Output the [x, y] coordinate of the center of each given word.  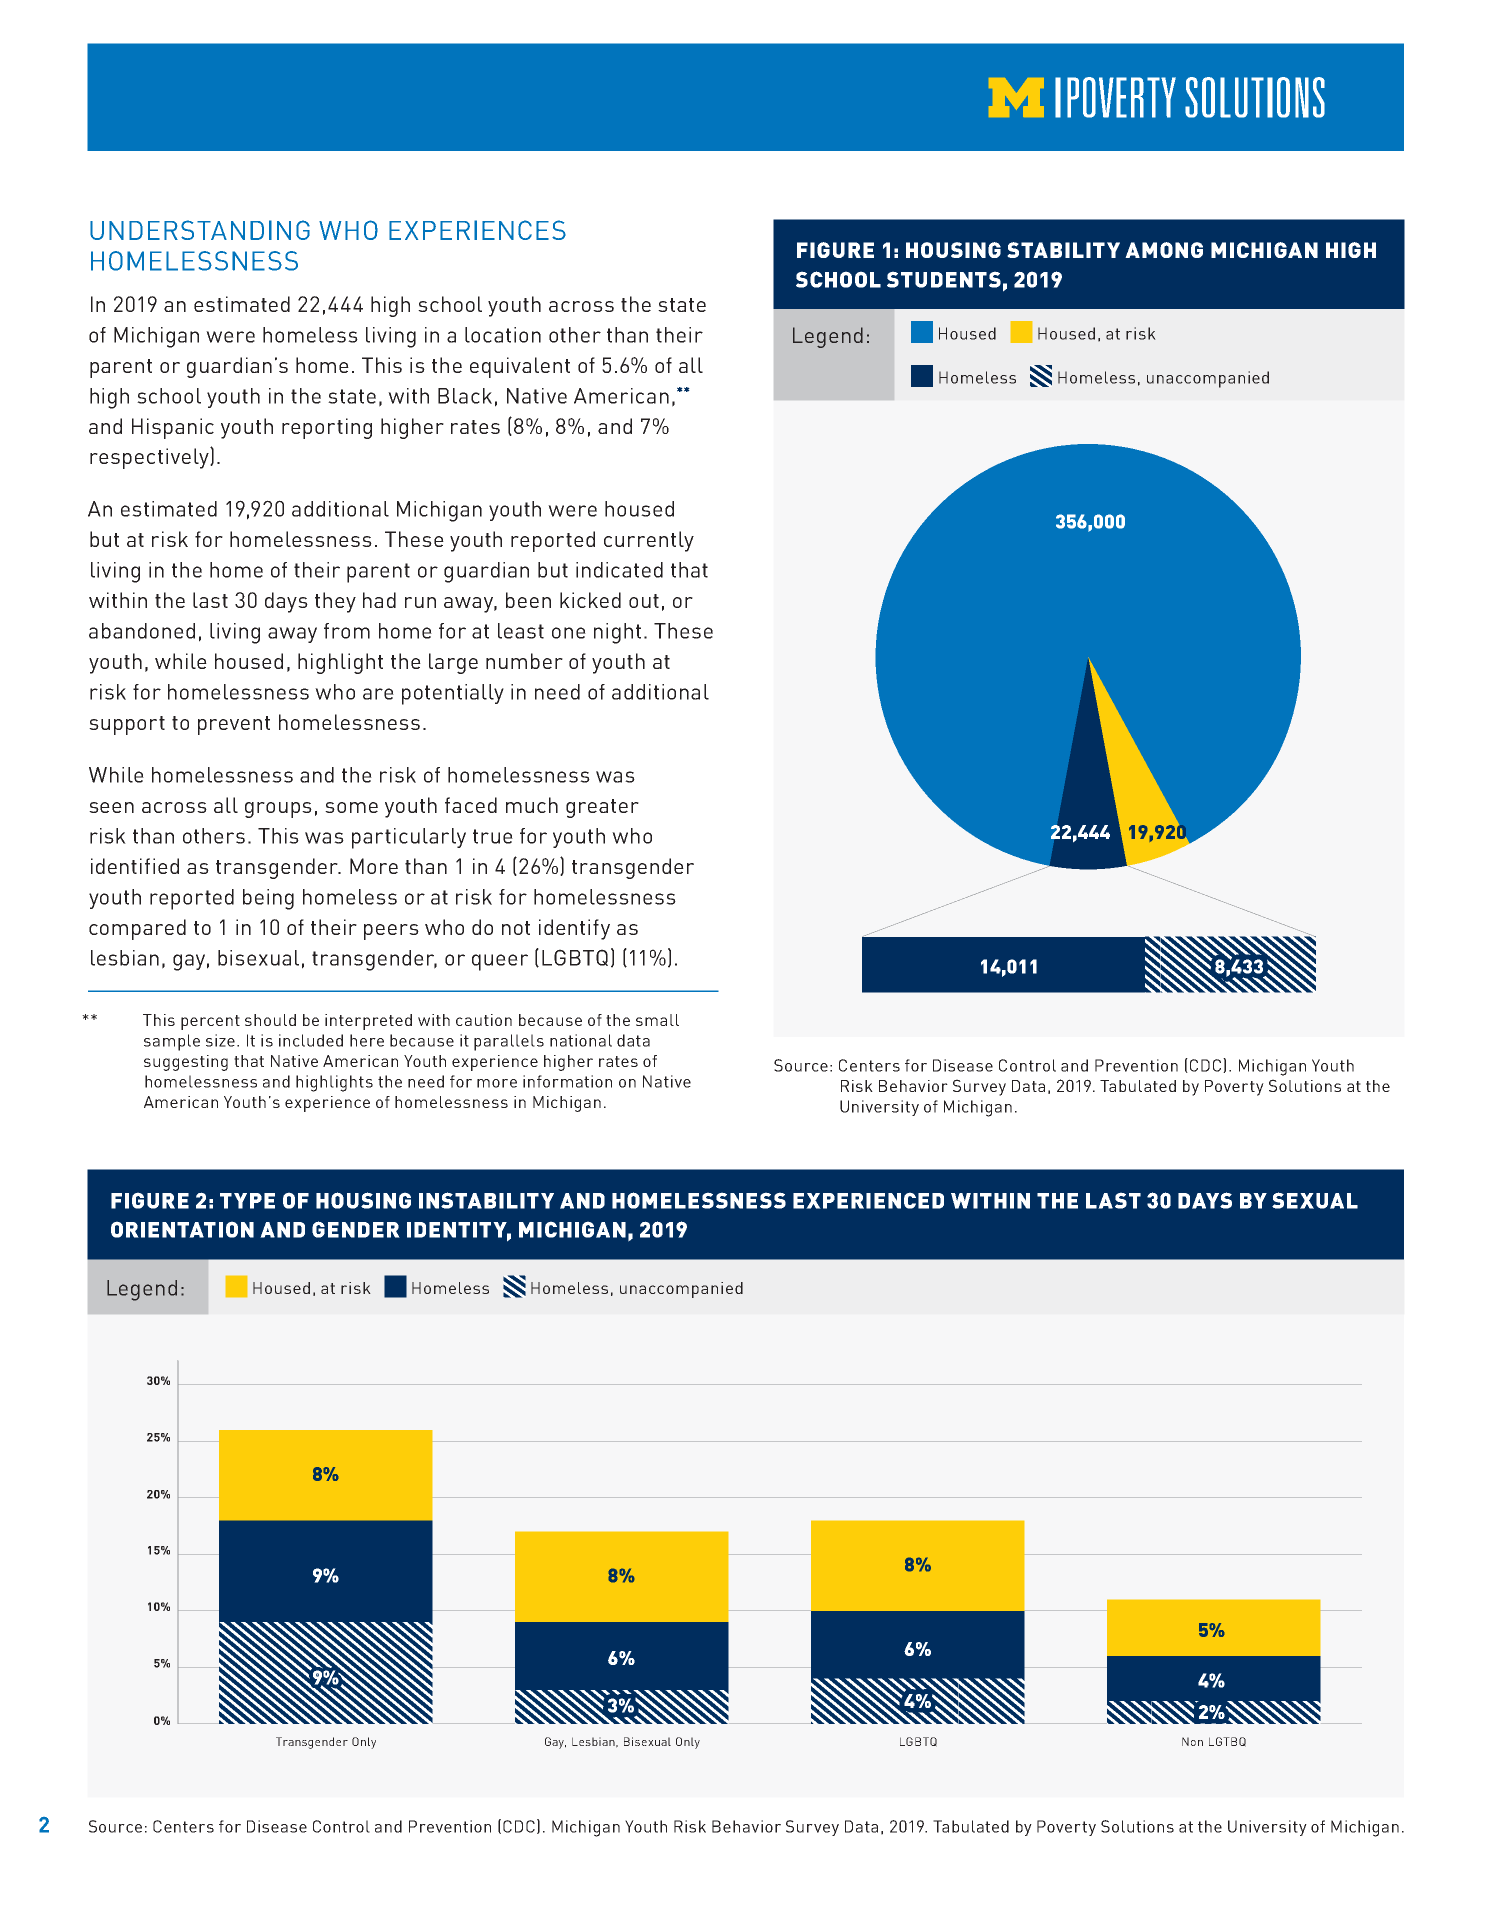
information [567, 1081]
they [335, 602]
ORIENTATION [182, 1229]
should [270, 1020]
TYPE [247, 1201]
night [617, 633]
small [657, 1020]
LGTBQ [1227, 1742]
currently [649, 541]
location [503, 335]
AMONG [1164, 250]
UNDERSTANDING [200, 230]
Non [1192, 1741]
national [581, 1040]
